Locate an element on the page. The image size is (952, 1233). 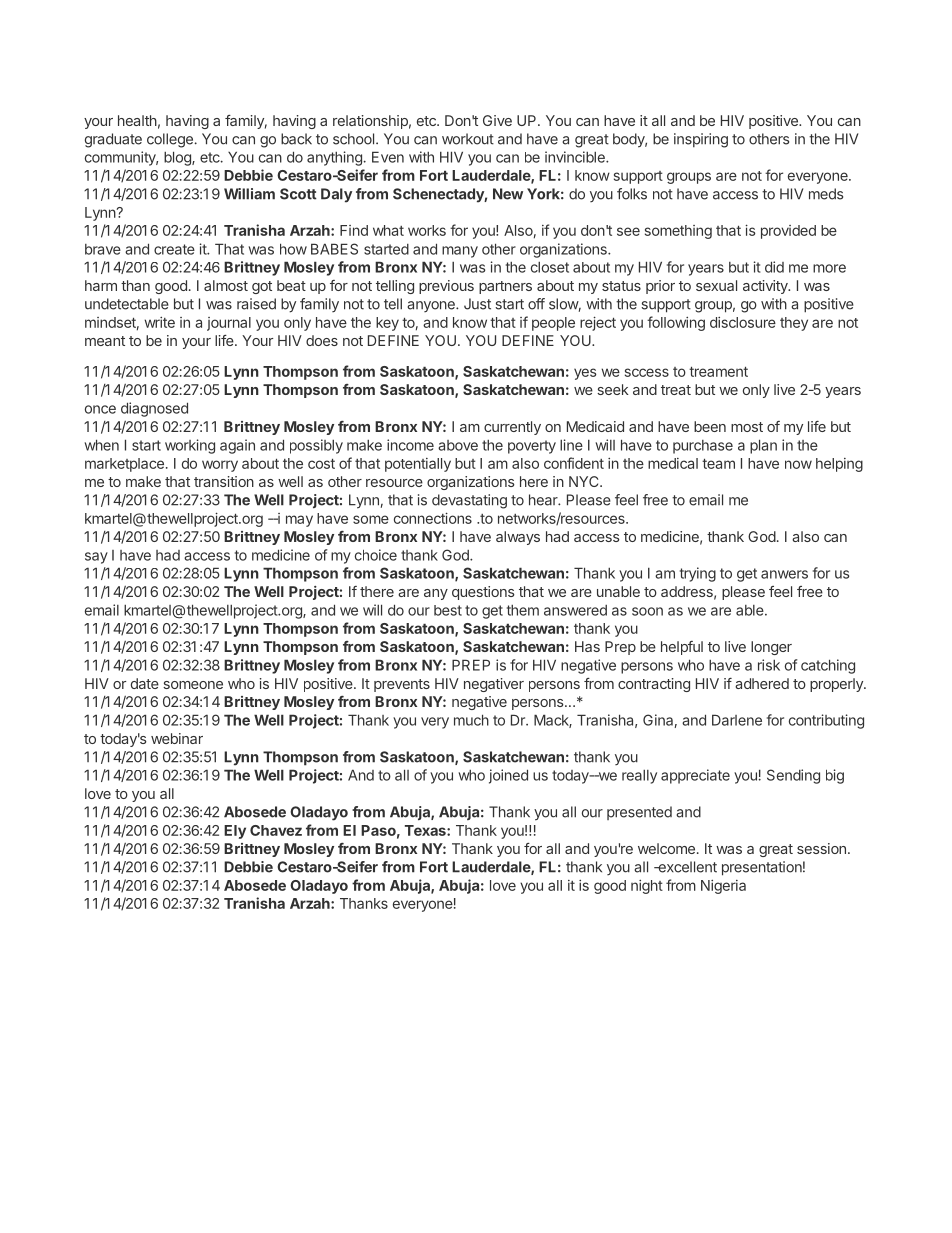
transition is located at coordinates (224, 481).
